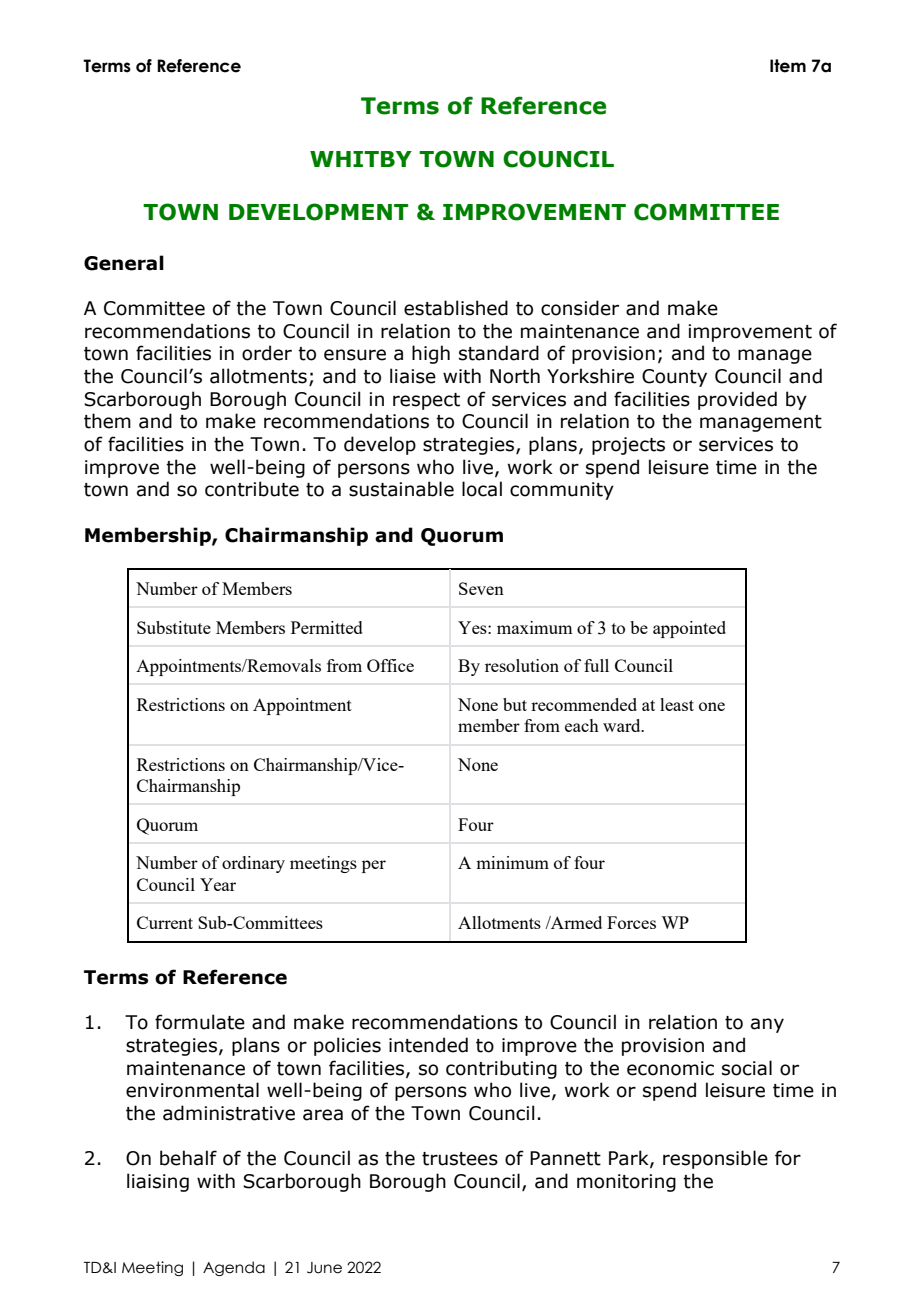 The image size is (924, 1308). Describe the element at coordinates (234, 1268) in the screenshot. I see `Agenda` at that location.
